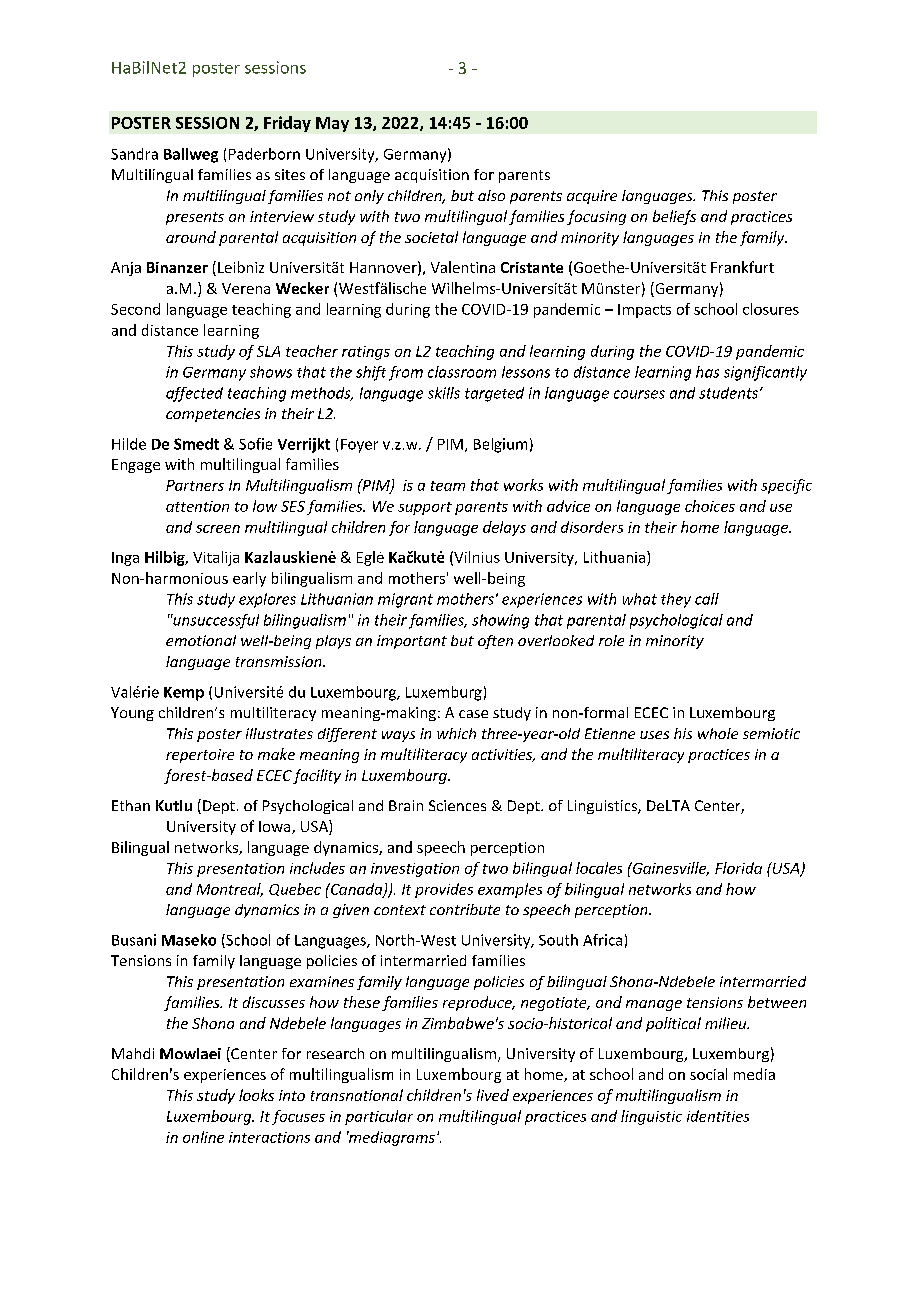 Image resolution: width=924 pixels, height=1308 pixels. Describe the element at coordinates (491, 195) in the screenshot. I see `also` at that location.
